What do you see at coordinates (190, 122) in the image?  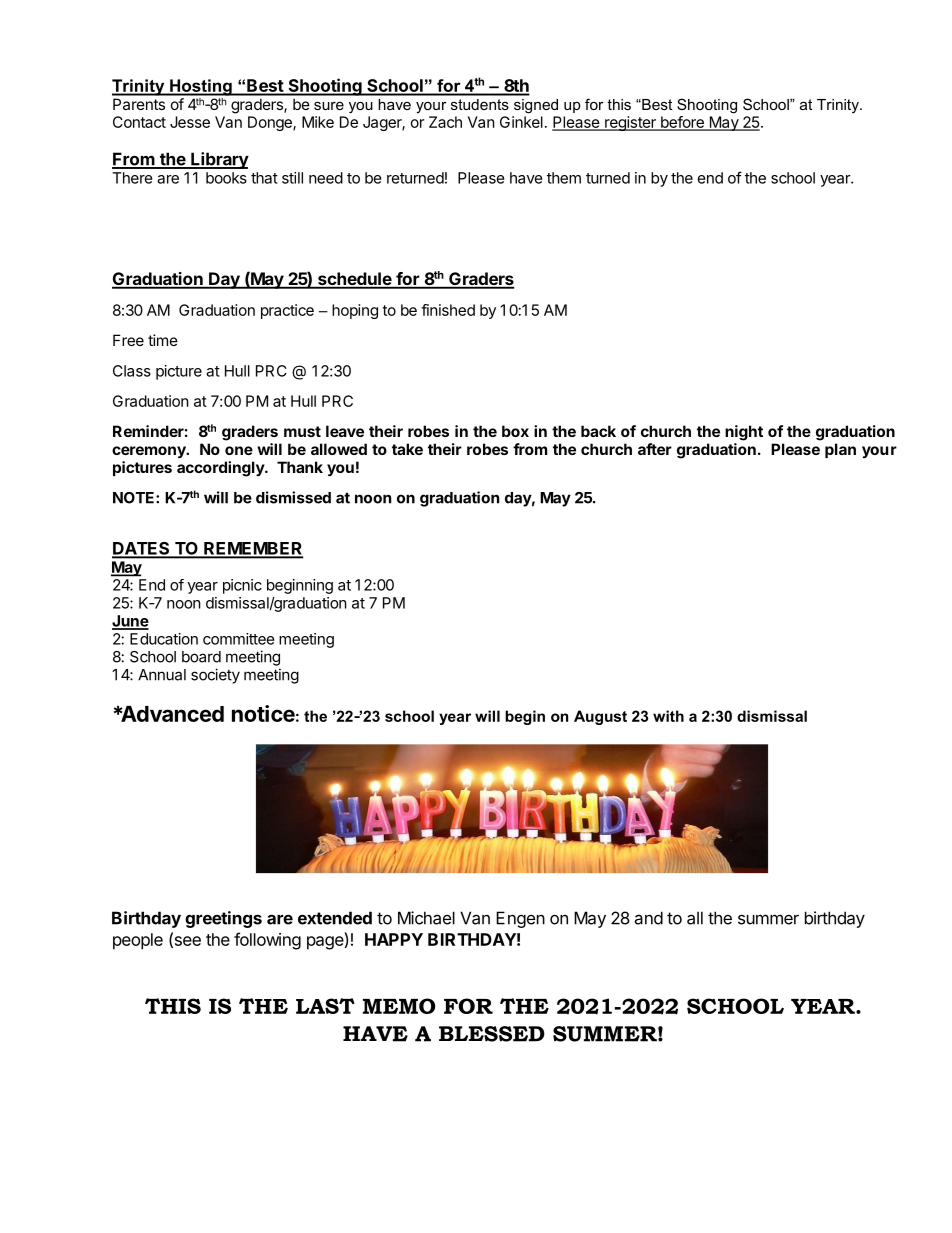 I see `Jesse` at bounding box center [190, 122].
